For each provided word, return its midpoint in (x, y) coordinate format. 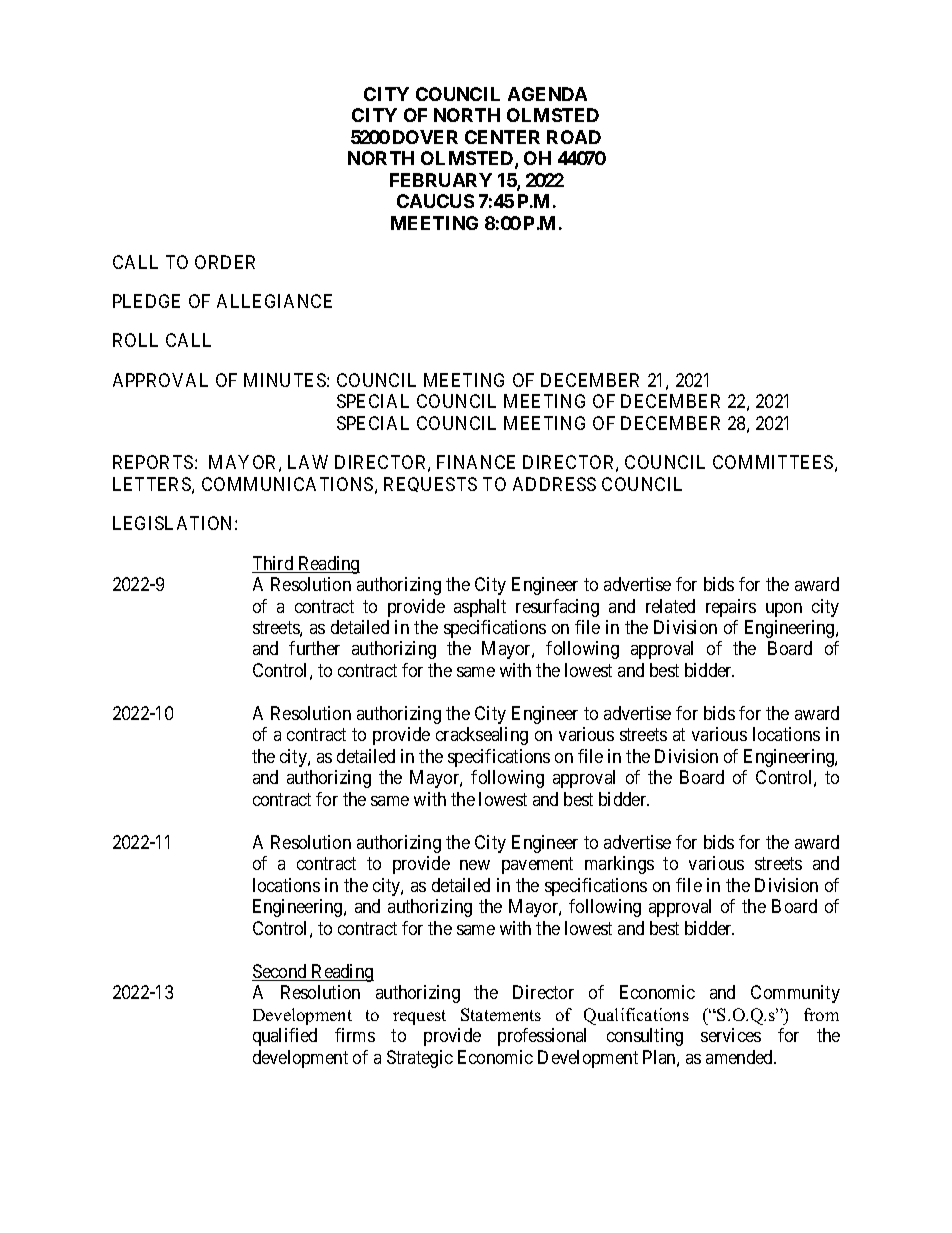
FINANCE (476, 462)
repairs (731, 608)
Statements (501, 1014)
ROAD (574, 137)
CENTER (502, 137)
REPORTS (153, 462)
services (731, 1035)
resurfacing (557, 608)
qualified (285, 1037)
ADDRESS (554, 484)
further (314, 648)
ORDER (225, 262)
